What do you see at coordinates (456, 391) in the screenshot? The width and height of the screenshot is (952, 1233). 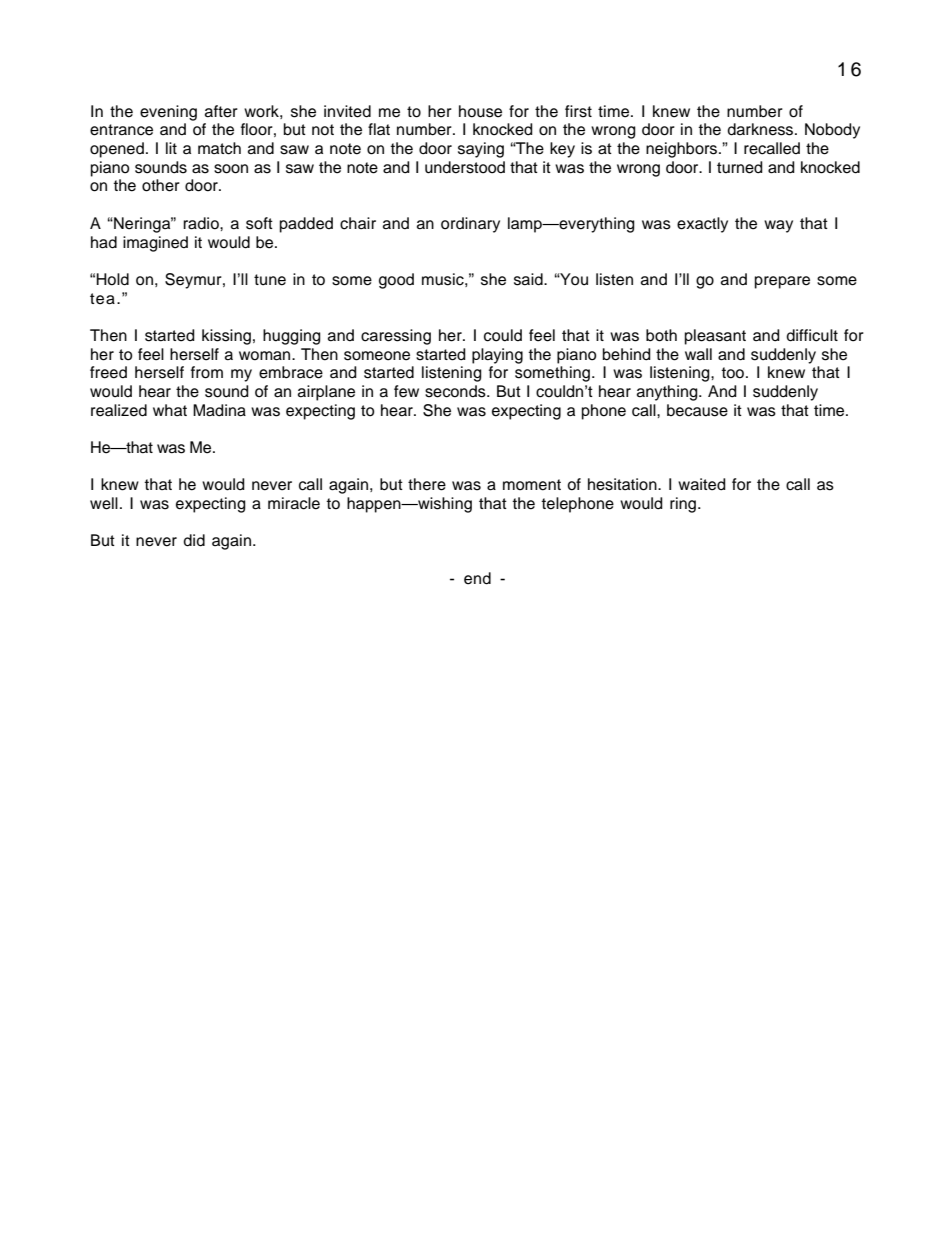 I see `seconds` at bounding box center [456, 391].
